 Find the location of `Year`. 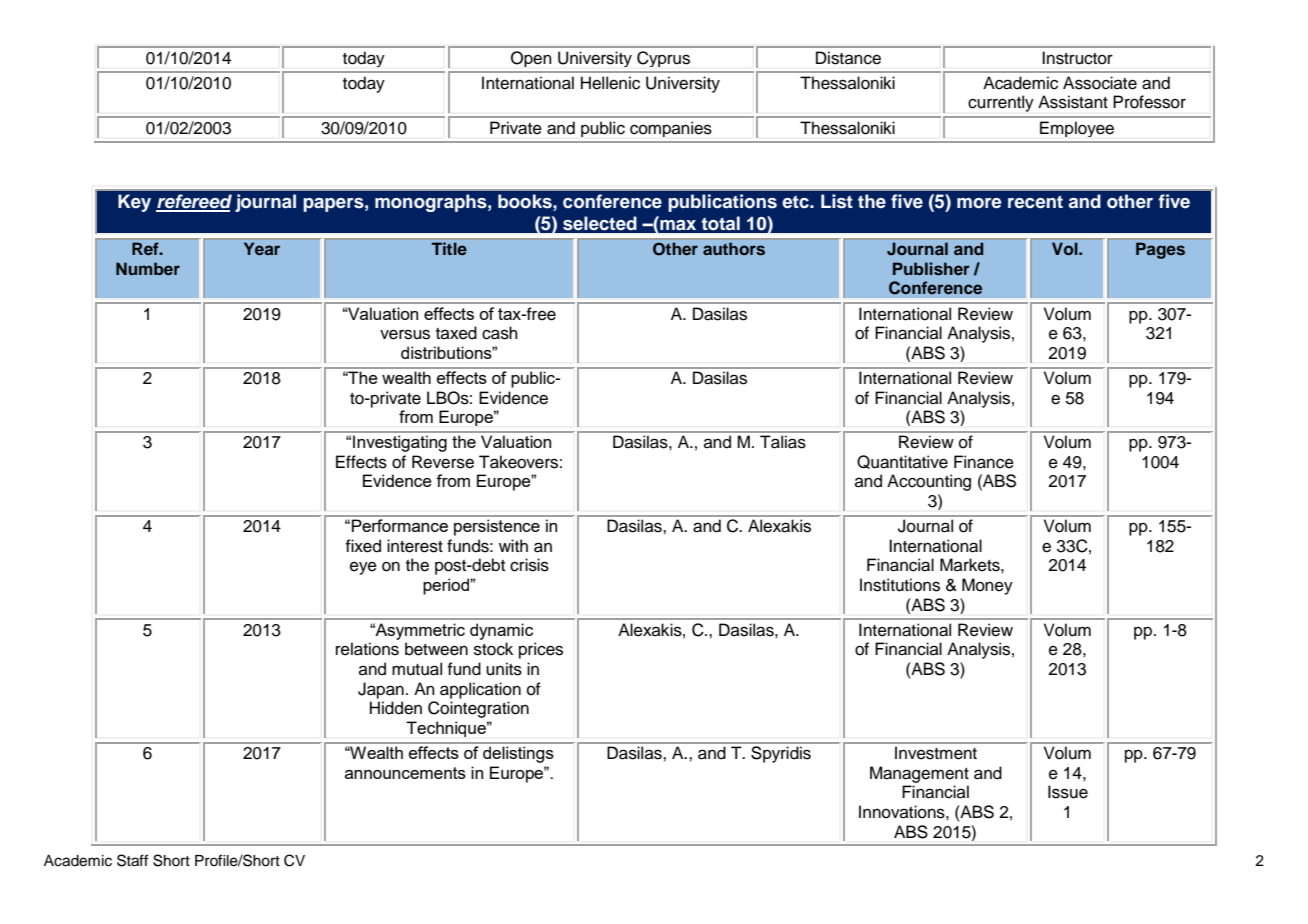

Year is located at coordinates (262, 249).
